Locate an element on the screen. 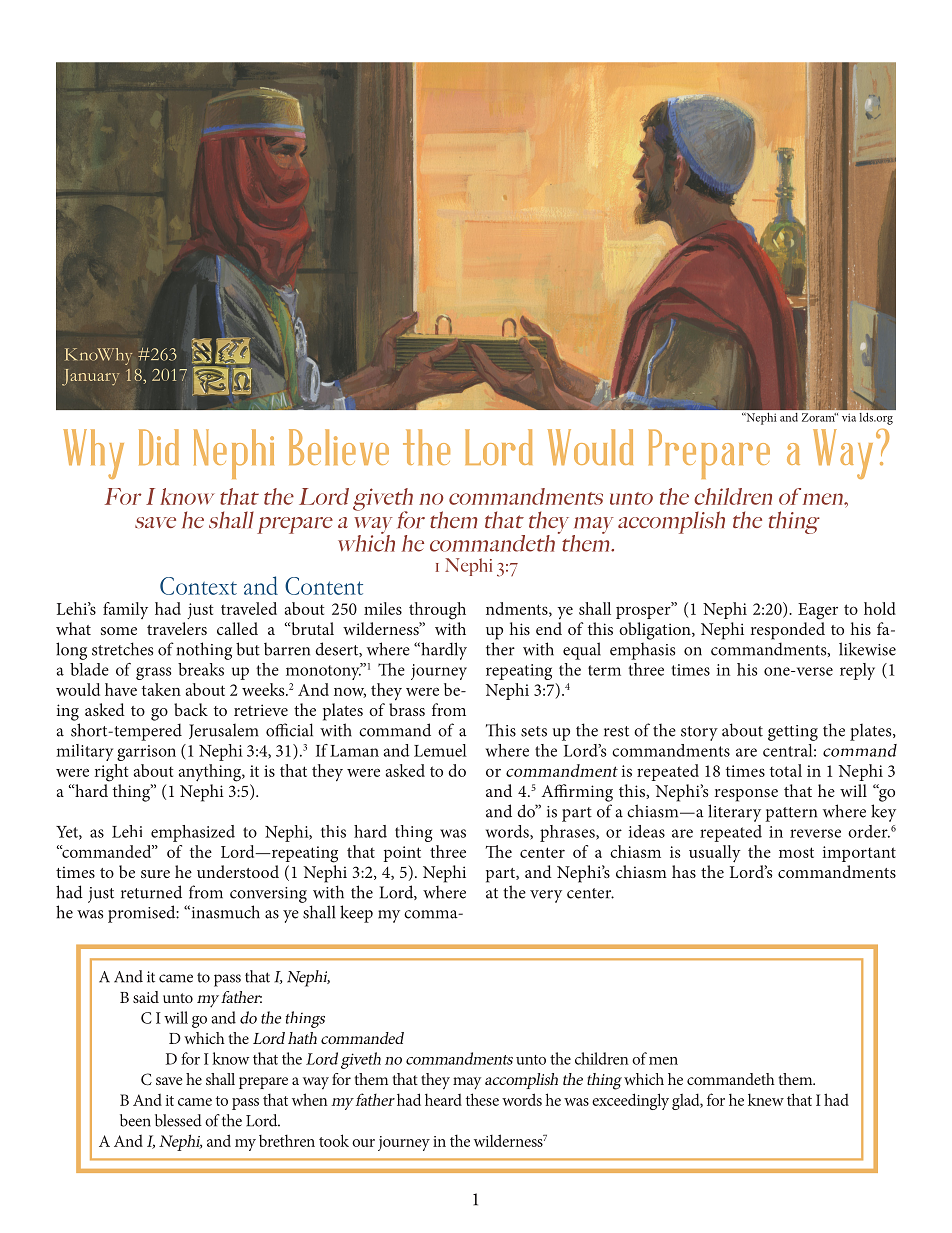  Believe is located at coordinates (339, 447).
